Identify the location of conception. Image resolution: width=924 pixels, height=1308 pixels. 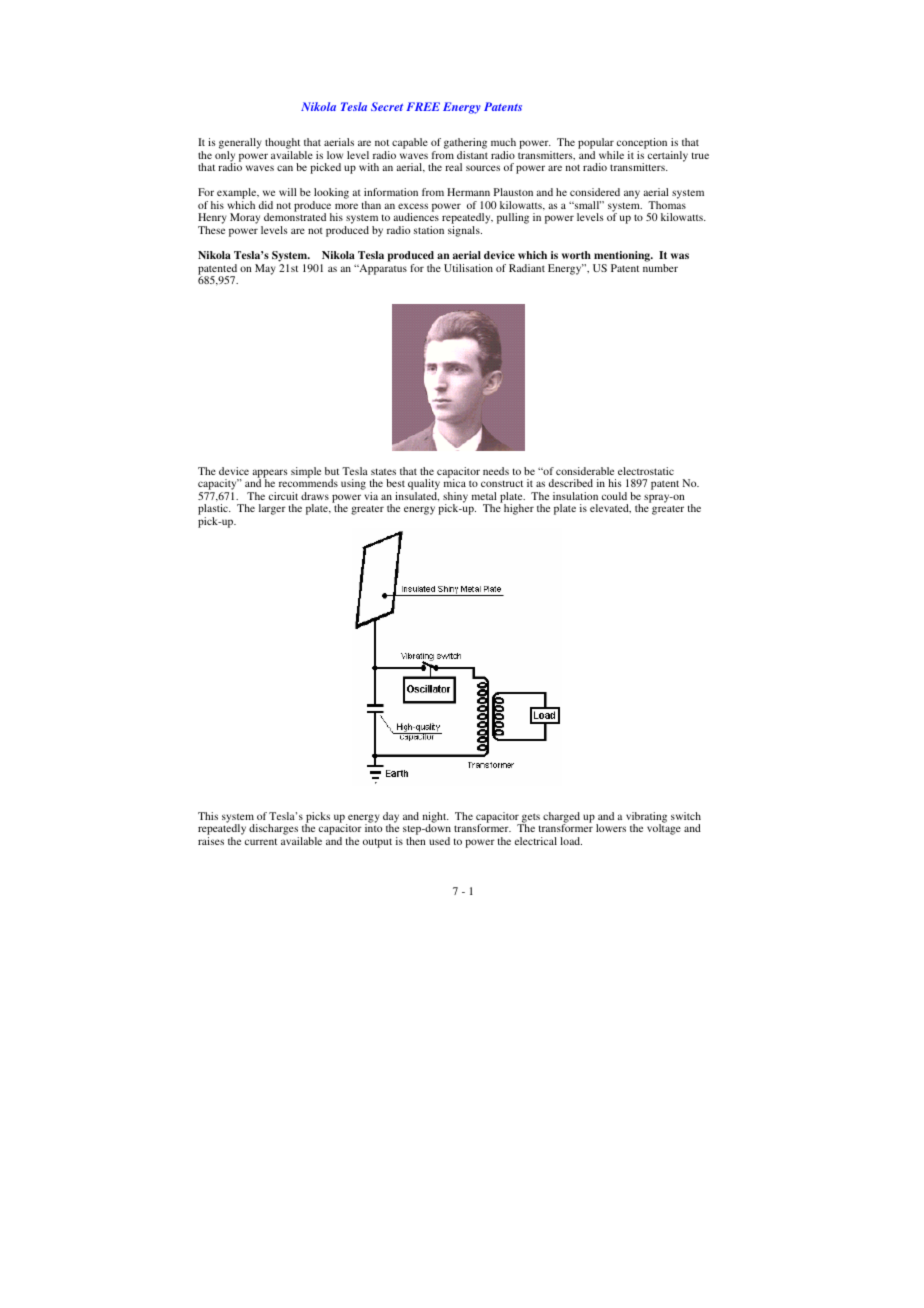
(642, 143).
